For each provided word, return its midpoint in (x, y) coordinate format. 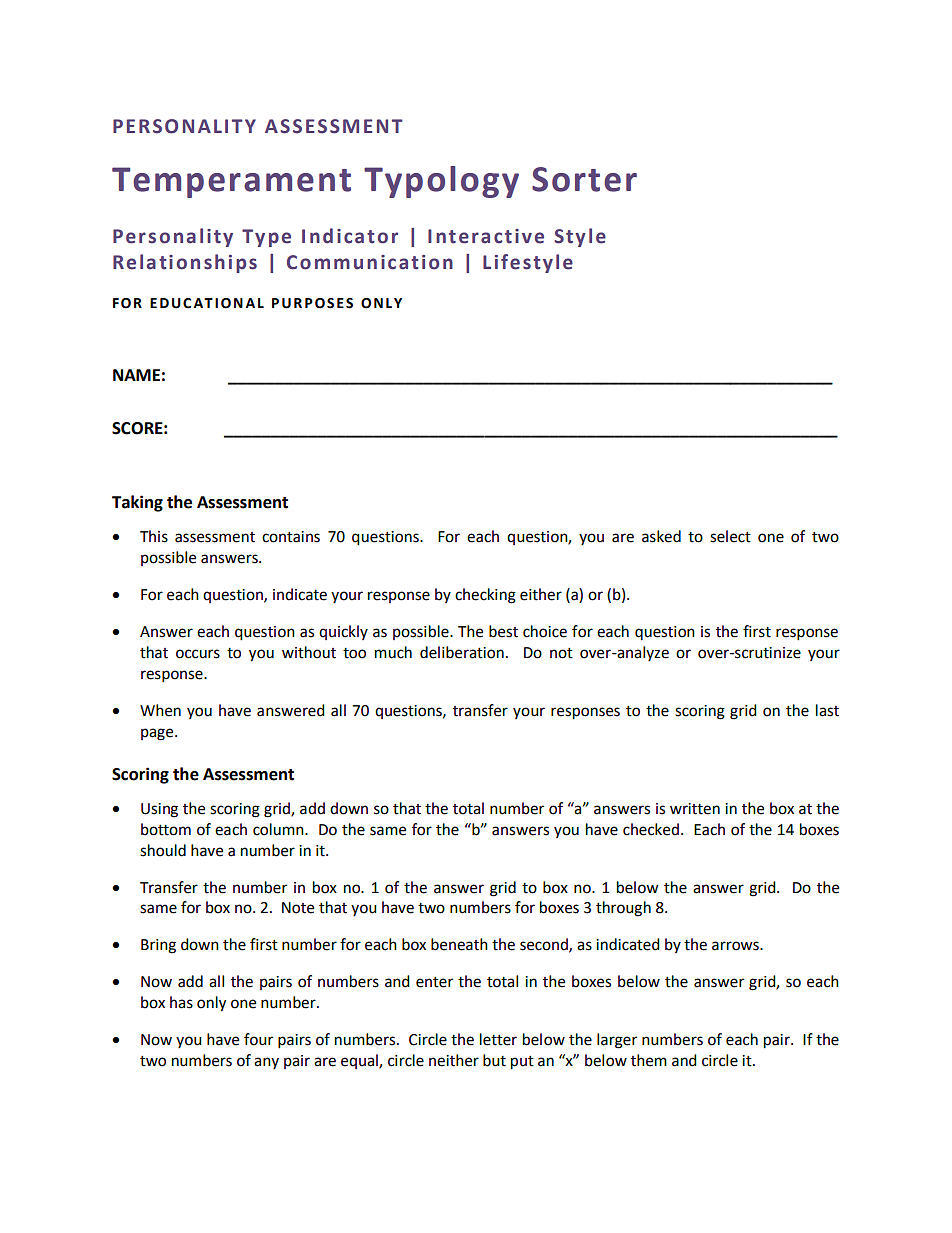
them (649, 1060)
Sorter (584, 179)
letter (498, 1039)
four (258, 1039)
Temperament (231, 182)
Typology (441, 182)
